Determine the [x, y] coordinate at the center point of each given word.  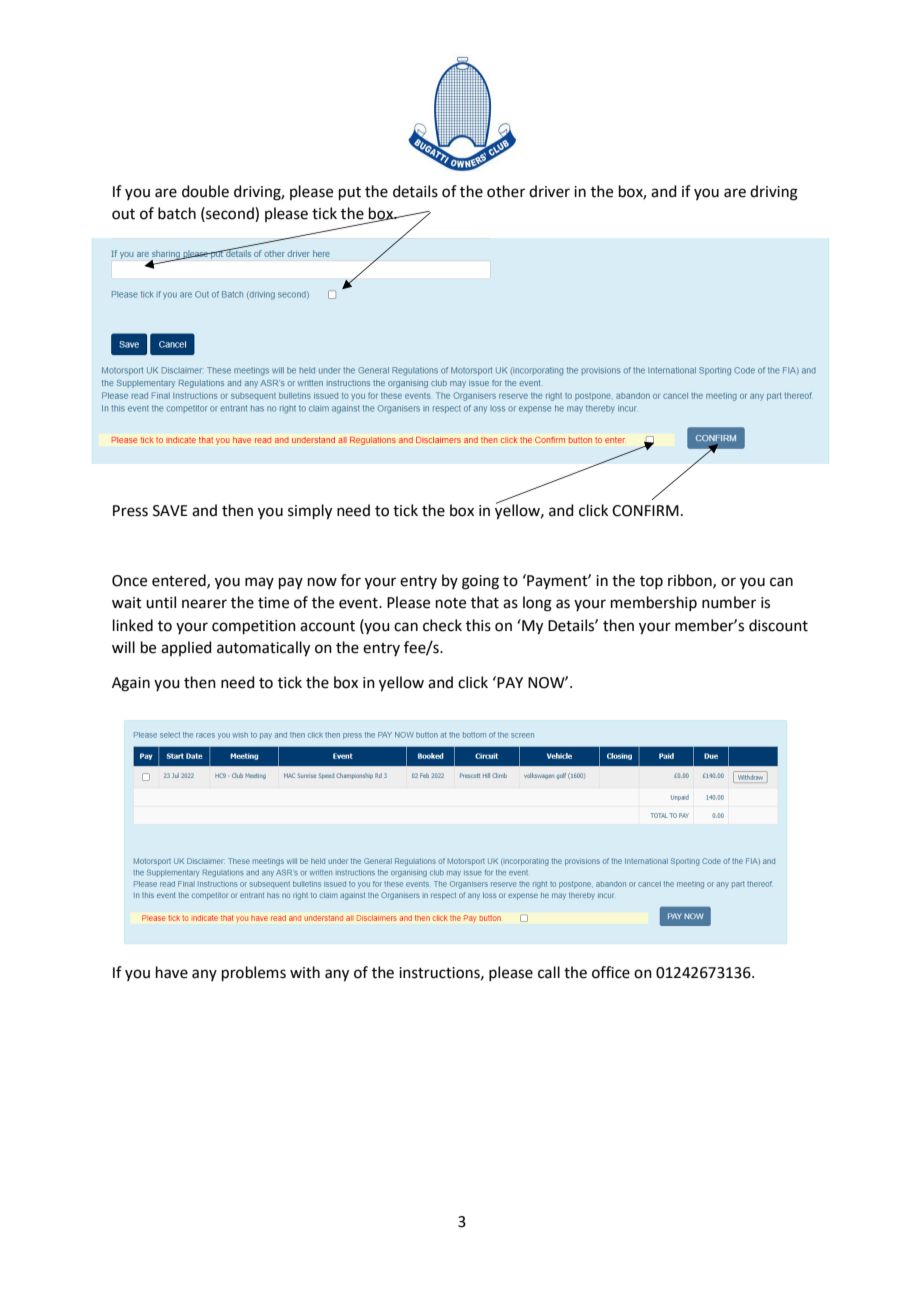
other [506, 191]
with [305, 972]
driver [549, 191]
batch [177, 213]
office [611, 972]
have [172, 972]
